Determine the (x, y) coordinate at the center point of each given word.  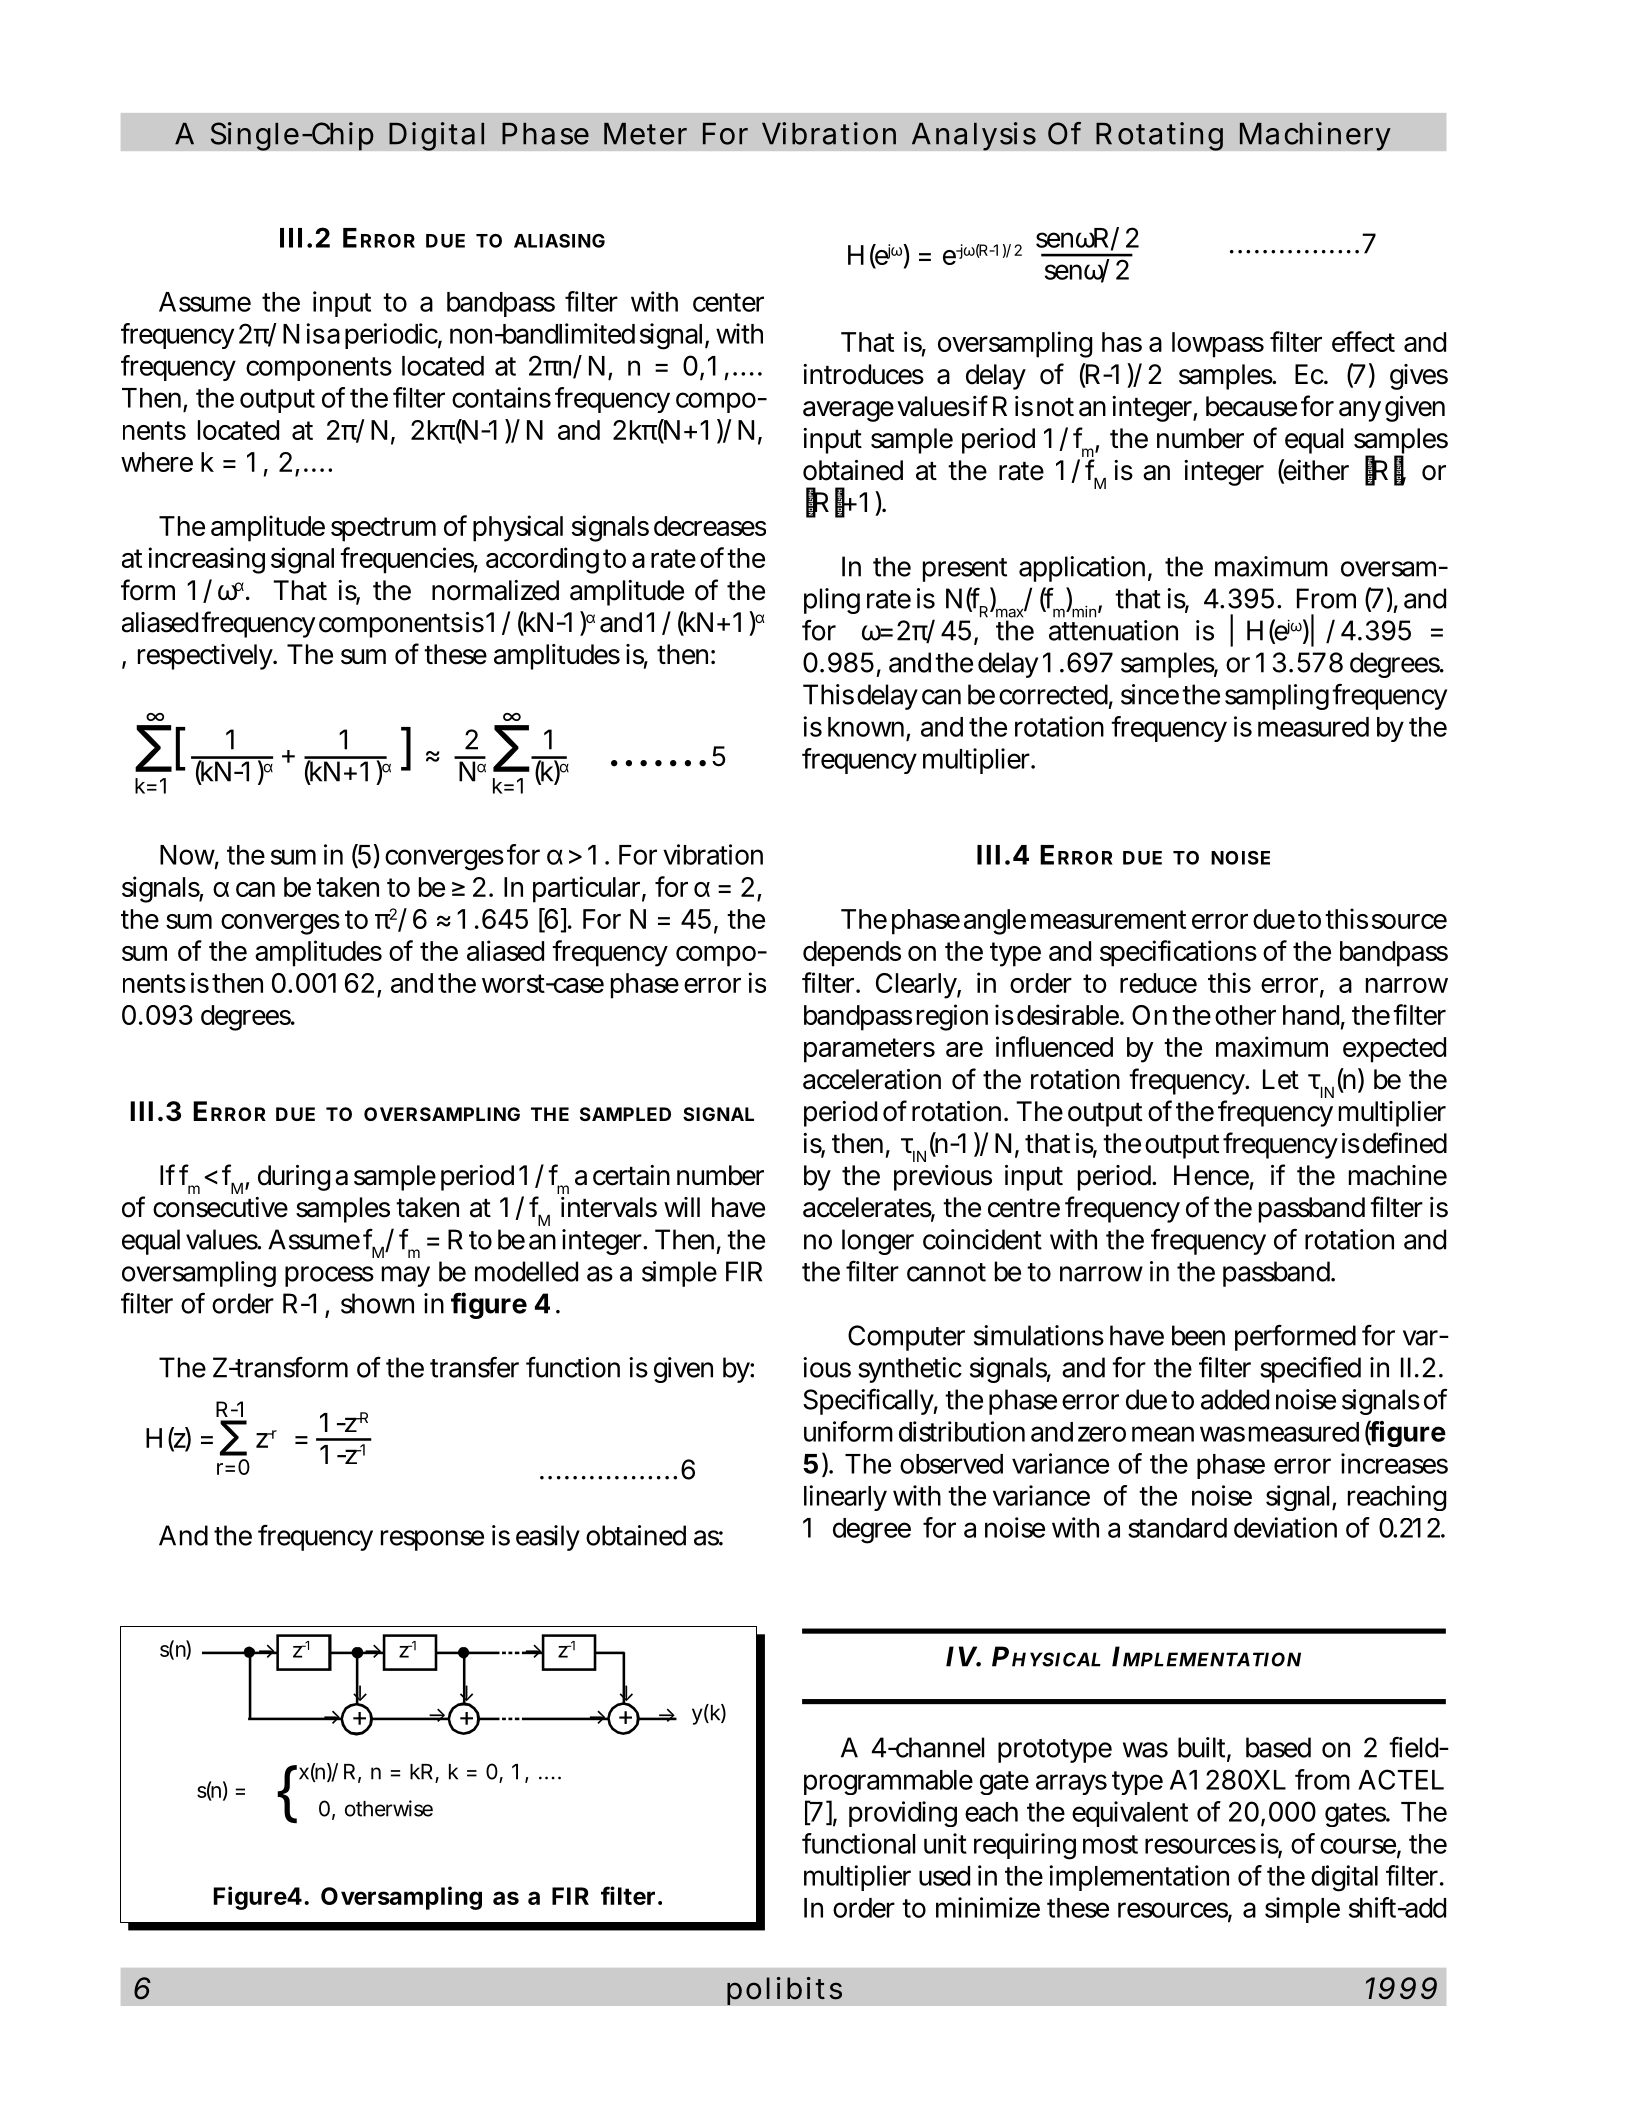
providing (903, 1814)
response (432, 1540)
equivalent (1130, 1814)
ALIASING (559, 241)
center (728, 302)
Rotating (1159, 136)
